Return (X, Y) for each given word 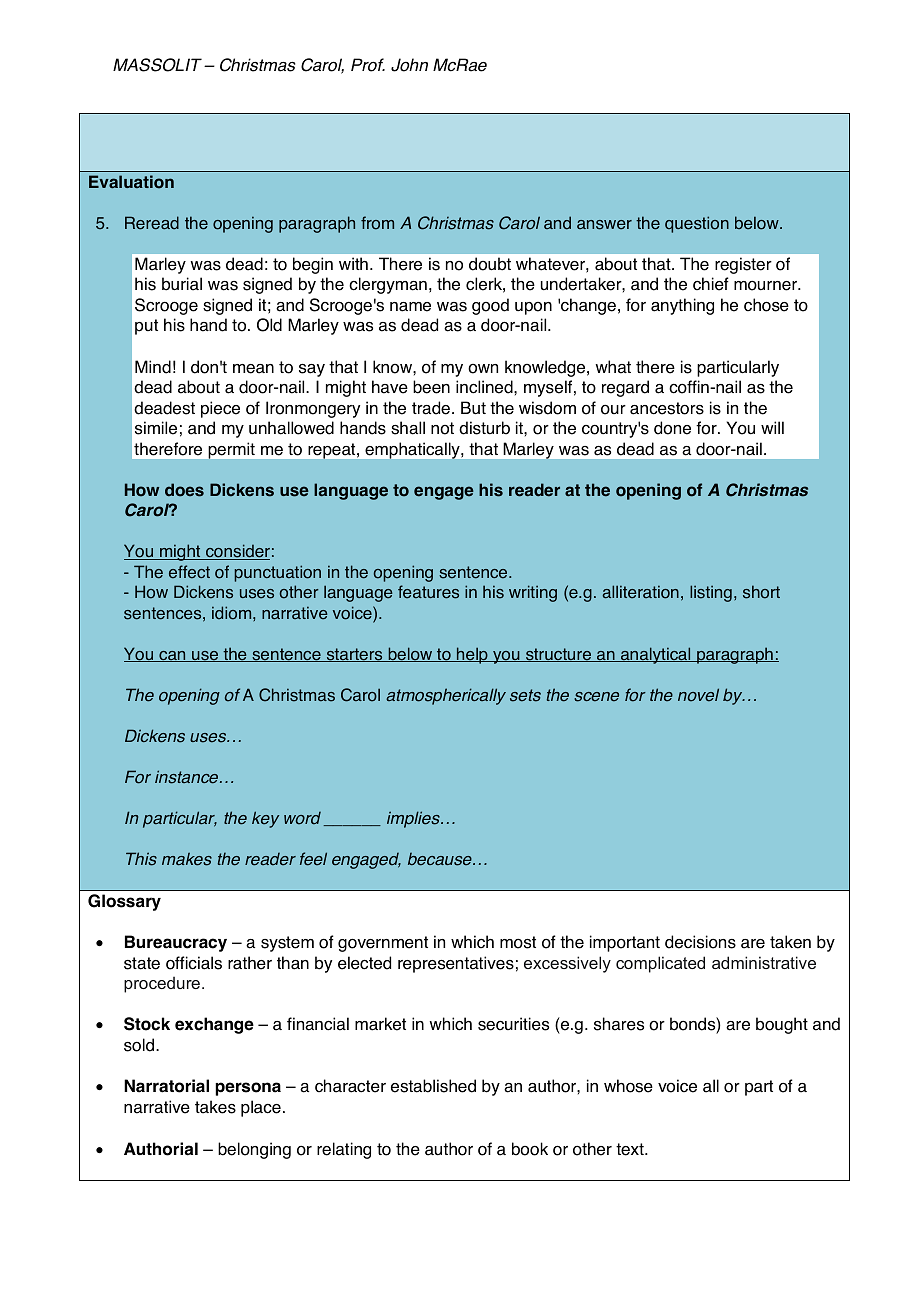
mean (253, 369)
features (428, 592)
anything (682, 306)
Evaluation (131, 182)
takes (215, 1107)
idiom (233, 613)
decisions (700, 942)
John (409, 65)
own (483, 369)
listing (711, 593)
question (697, 224)
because (441, 859)
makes (187, 859)
